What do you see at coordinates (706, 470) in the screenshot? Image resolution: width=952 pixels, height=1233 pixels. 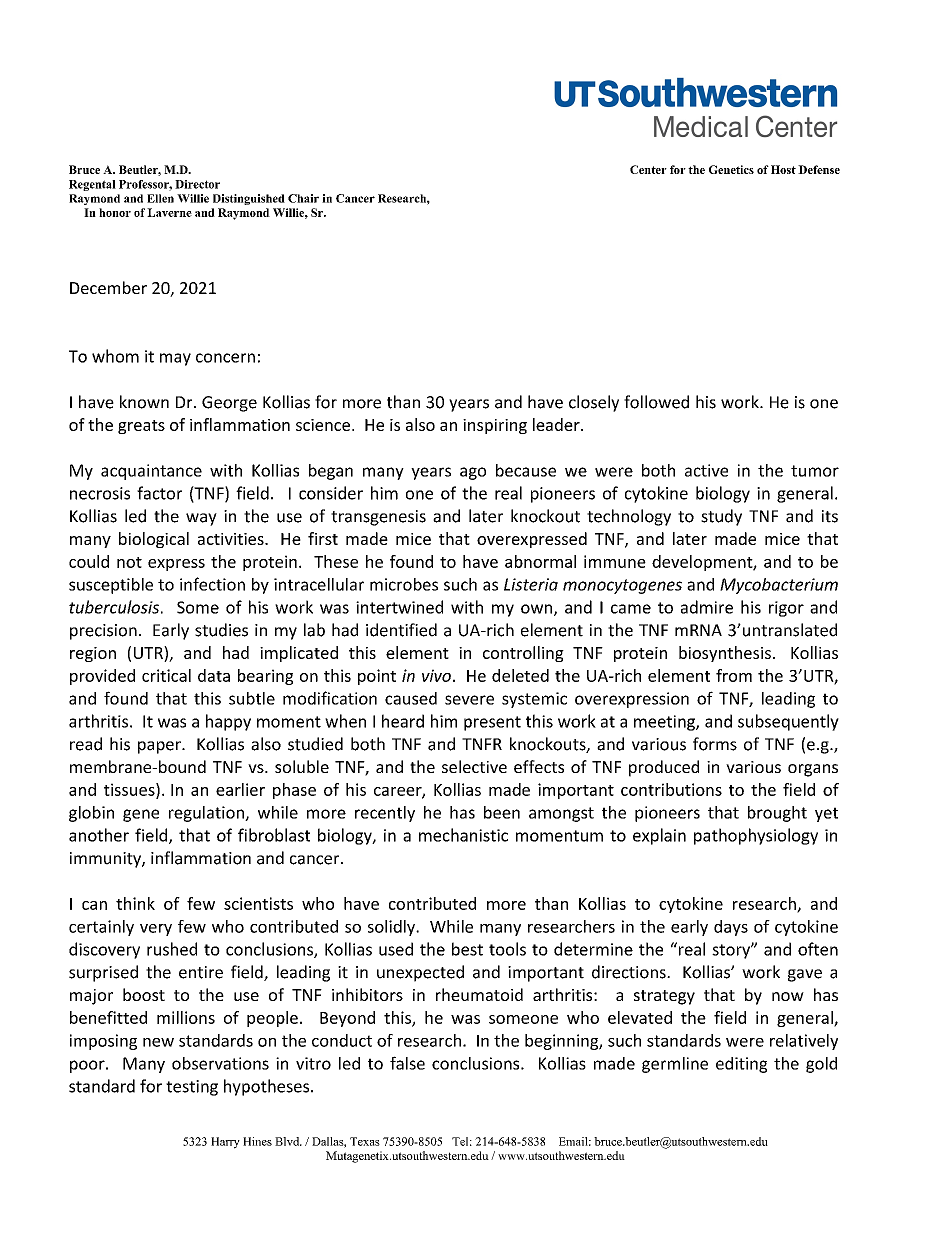 I see `active` at bounding box center [706, 470].
